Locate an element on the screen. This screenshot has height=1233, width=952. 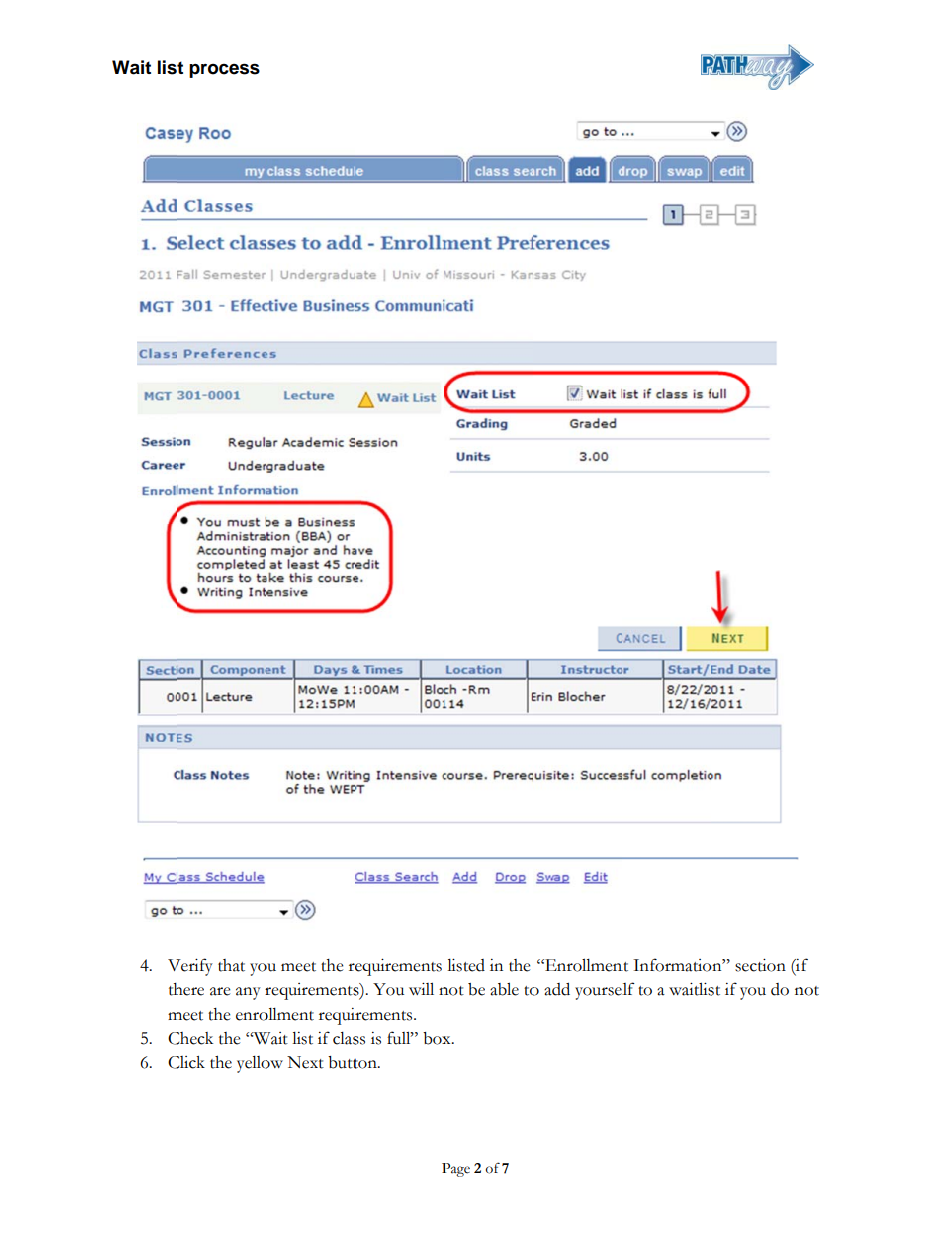
that is located at coordinates (231, 965).
